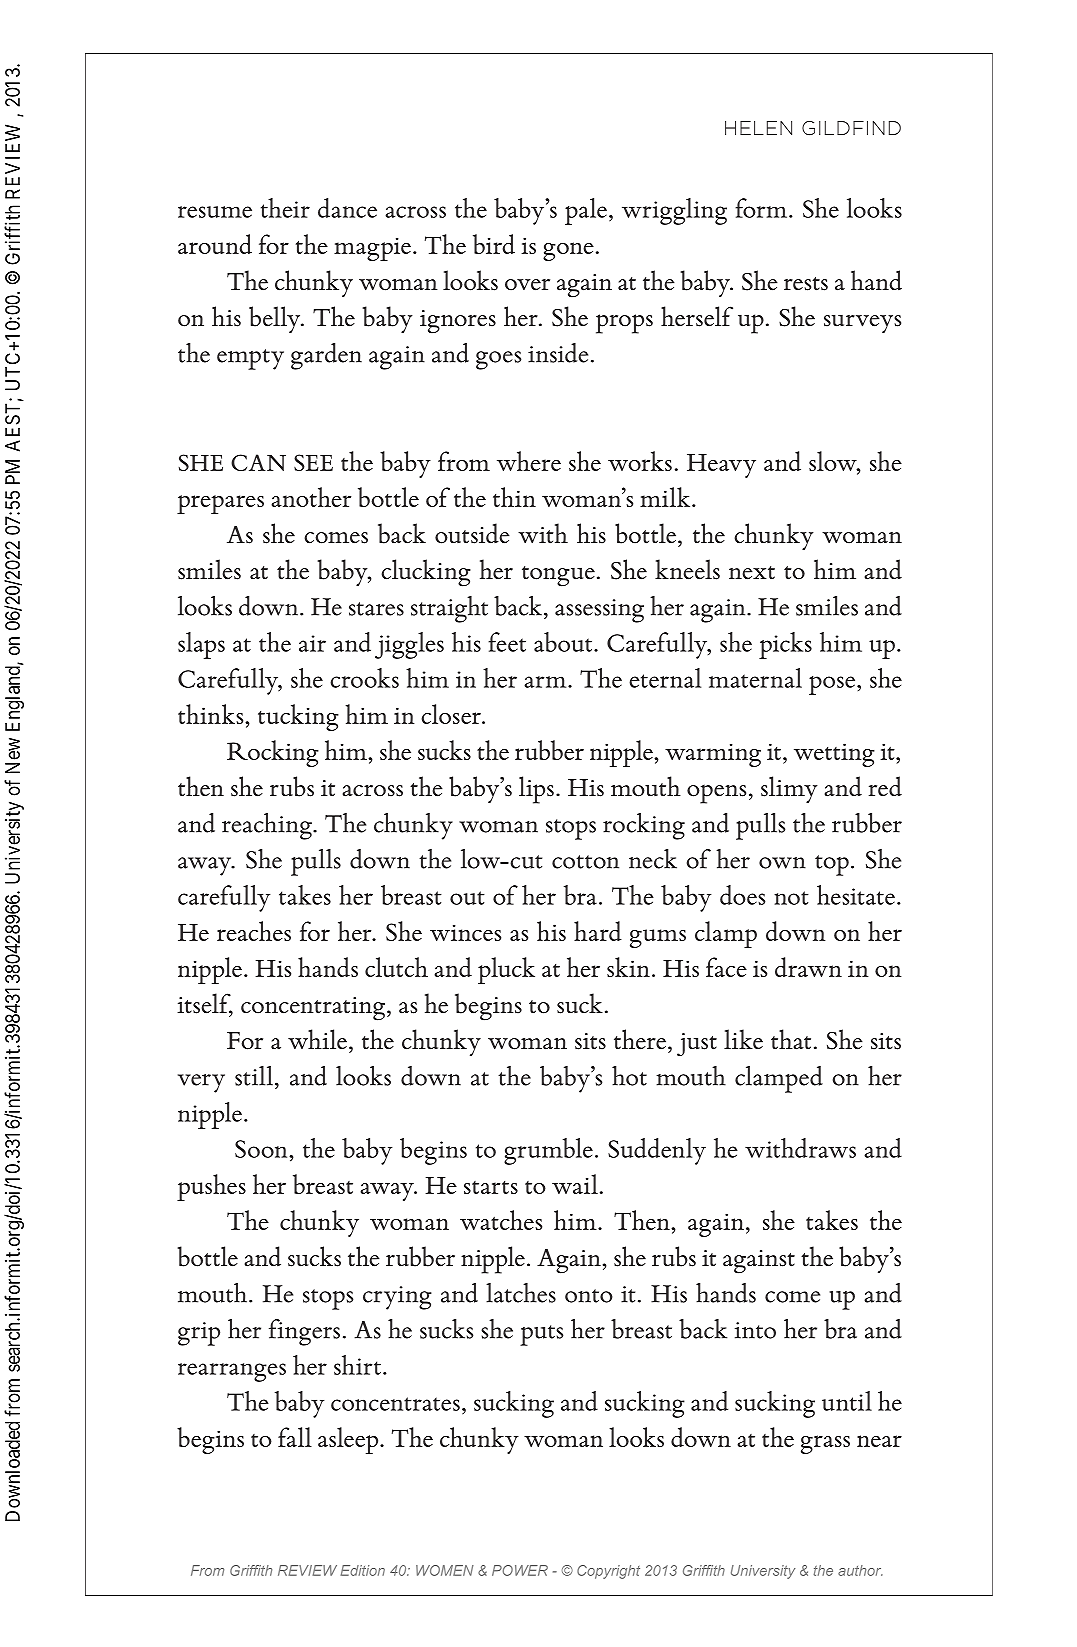  What do you see at coordinates (548, 1151) in the page?
I see `grumble` at bounding box center [548, 1151].
